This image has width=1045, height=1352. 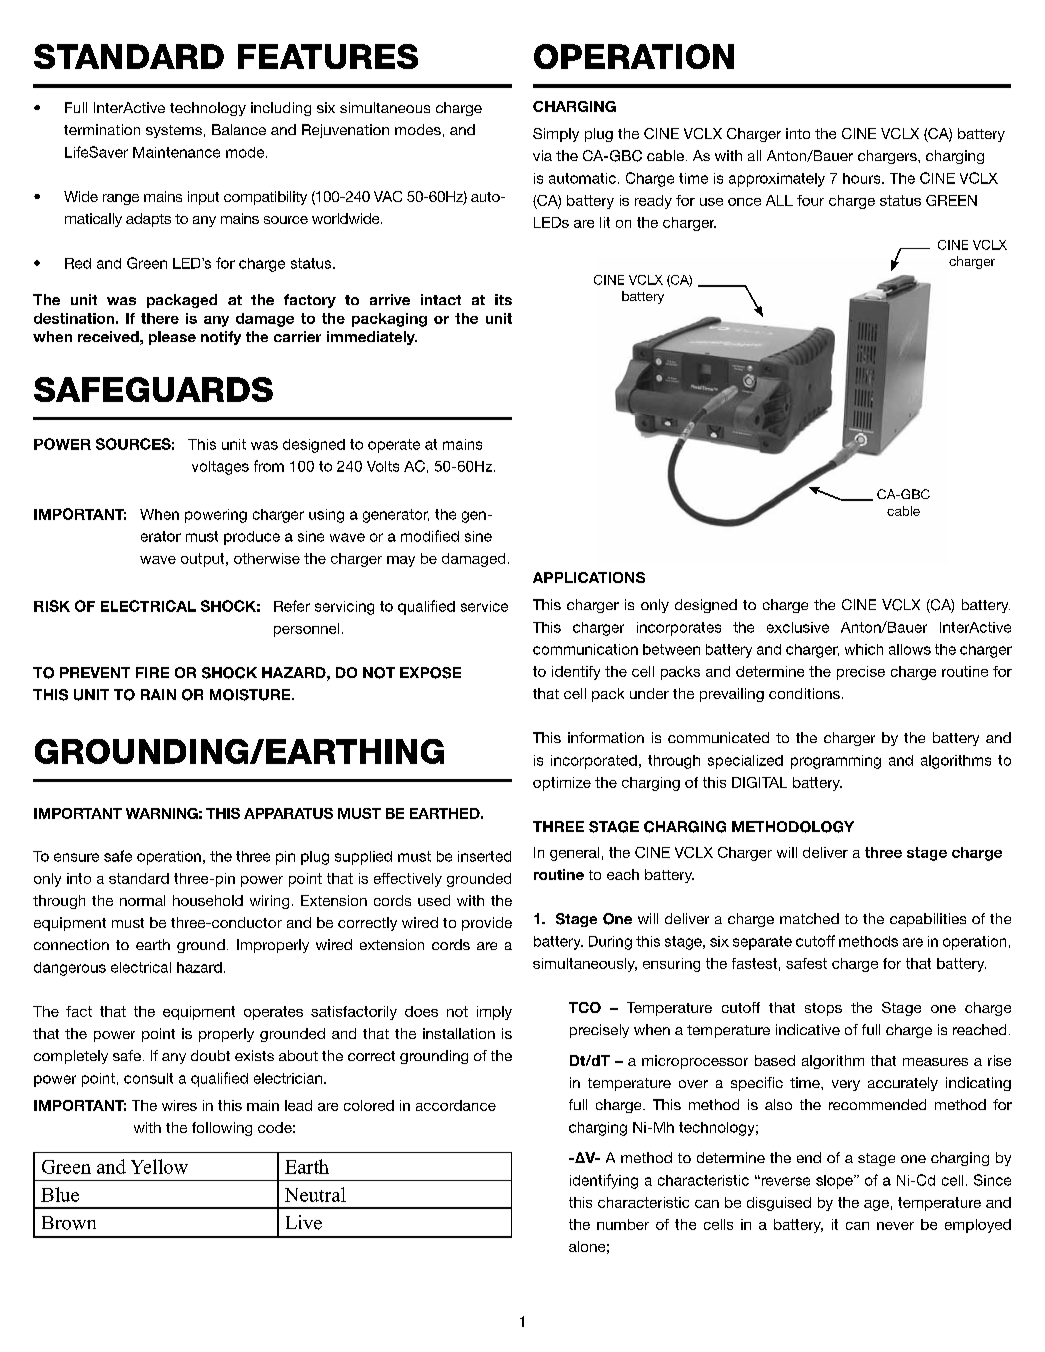 What do you see at coordinates (542, 155) in the image?
I see `via` at bounding box center [542, 155].
